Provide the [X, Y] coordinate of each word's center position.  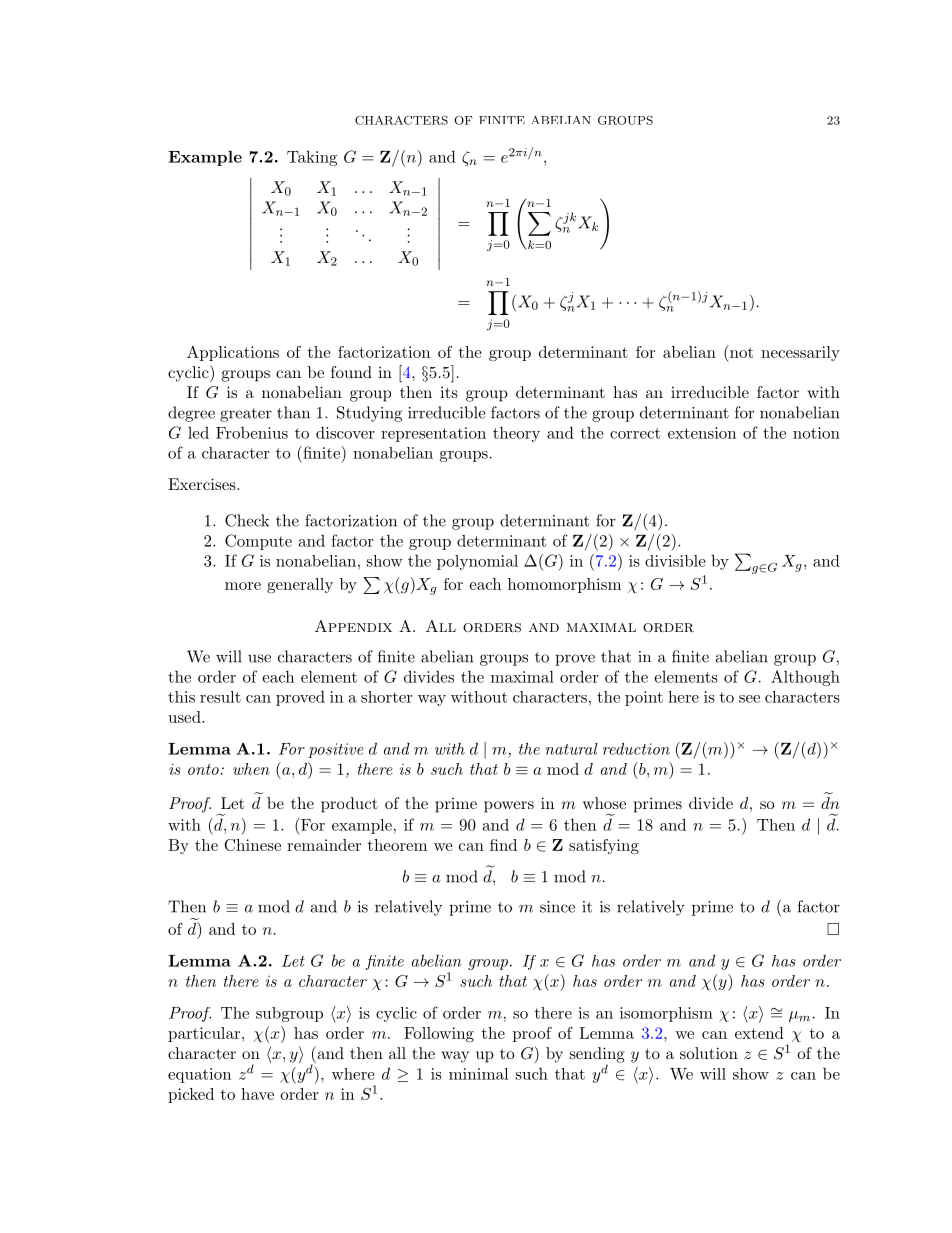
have [257, 1094]
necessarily [800, 353]
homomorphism [564, 585]
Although [805, 678]
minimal [478, 1074]
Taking [312, 158]
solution [709, 1053]
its [449, 392]
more [243, 586]
